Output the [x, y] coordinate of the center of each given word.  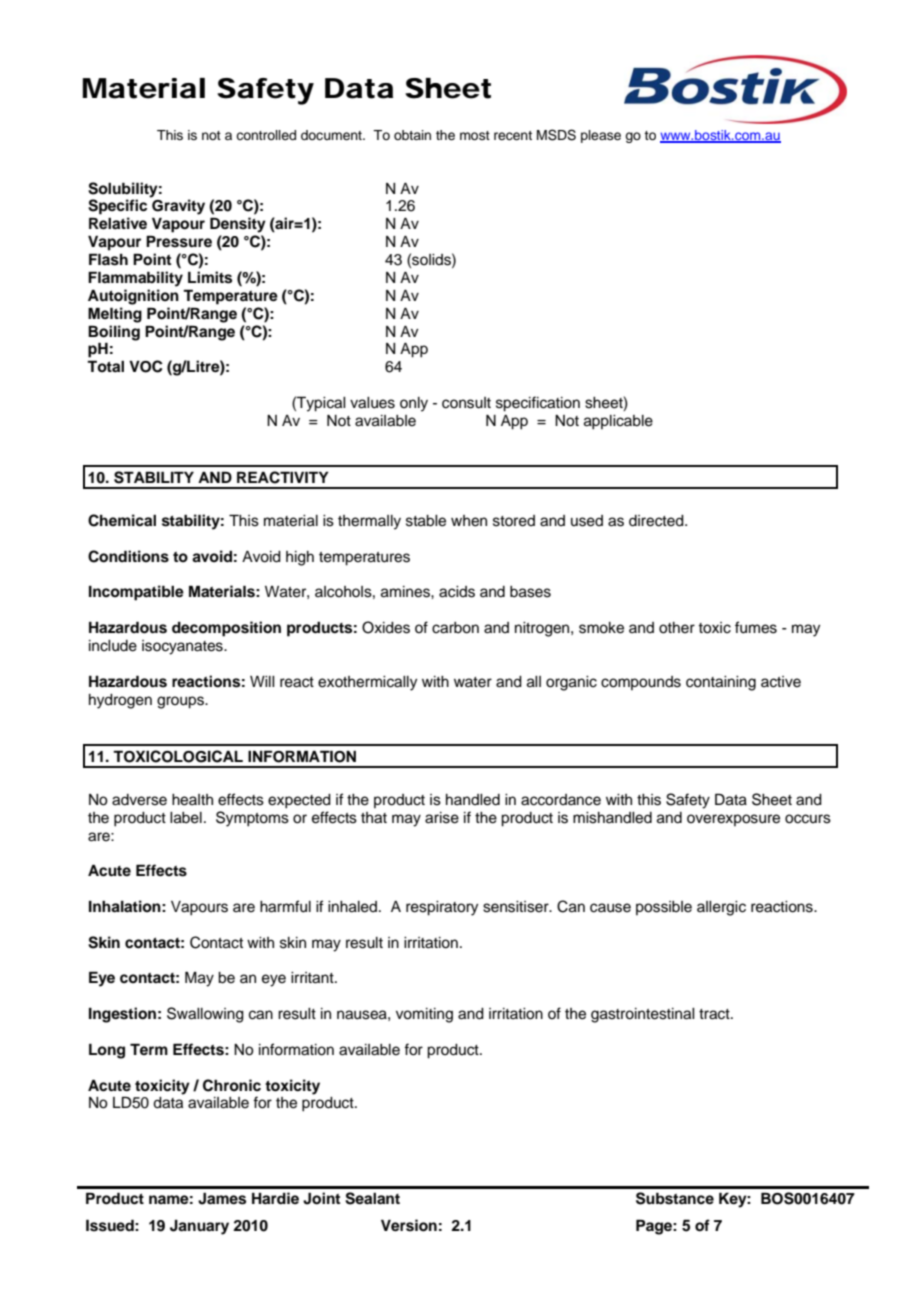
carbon [455, 628]
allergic [721, 908]
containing [721, 683]
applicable [618, 422]
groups [181, 702]
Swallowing [205, 1015]
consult [466, 403]
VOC [146, 366]
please [601, 136]
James [222, 1198]
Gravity [178, 207]
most [475, 135]
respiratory [442, 908]
